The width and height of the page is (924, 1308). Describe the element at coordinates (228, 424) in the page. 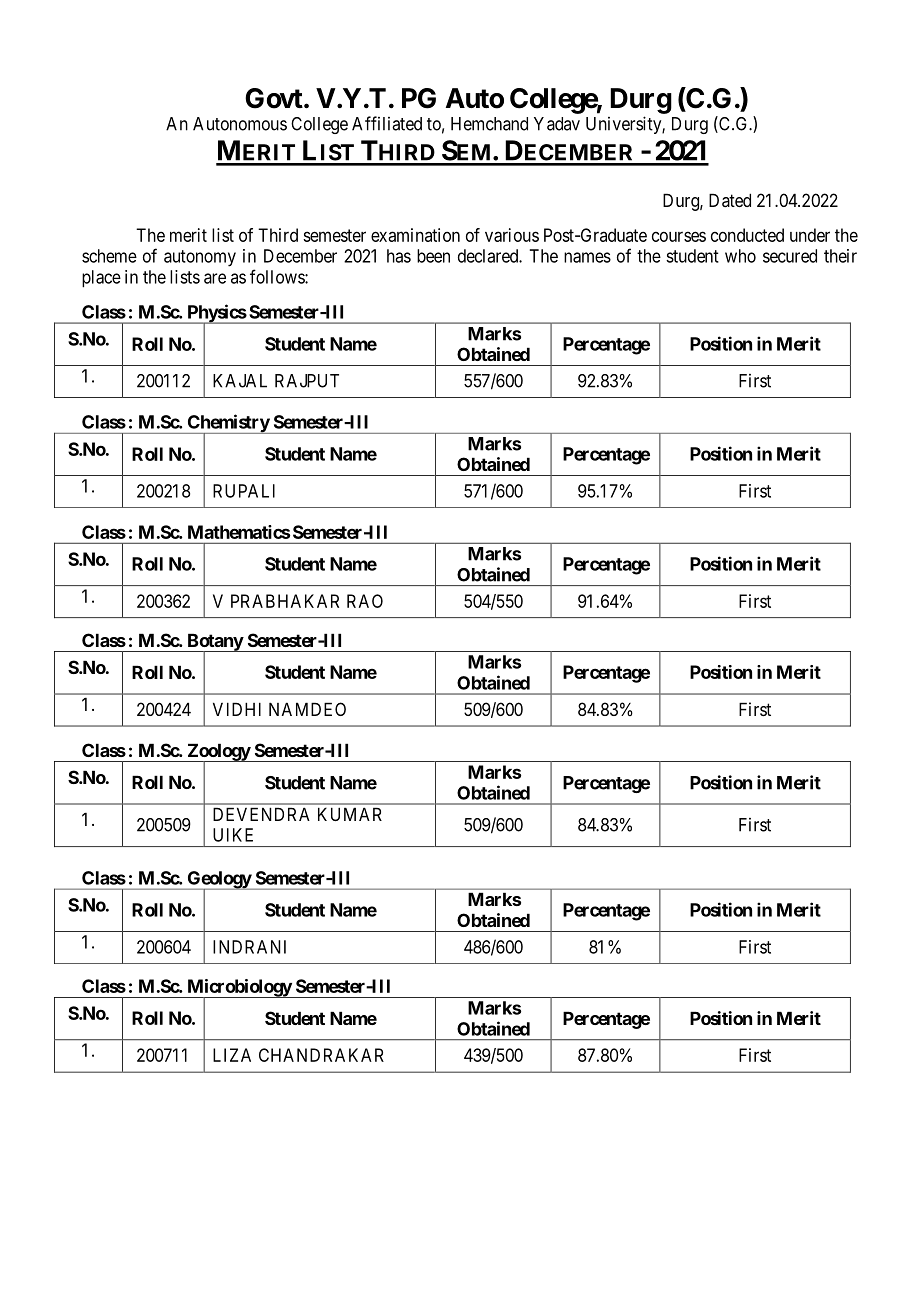

I see `Chemistry` at that location.
